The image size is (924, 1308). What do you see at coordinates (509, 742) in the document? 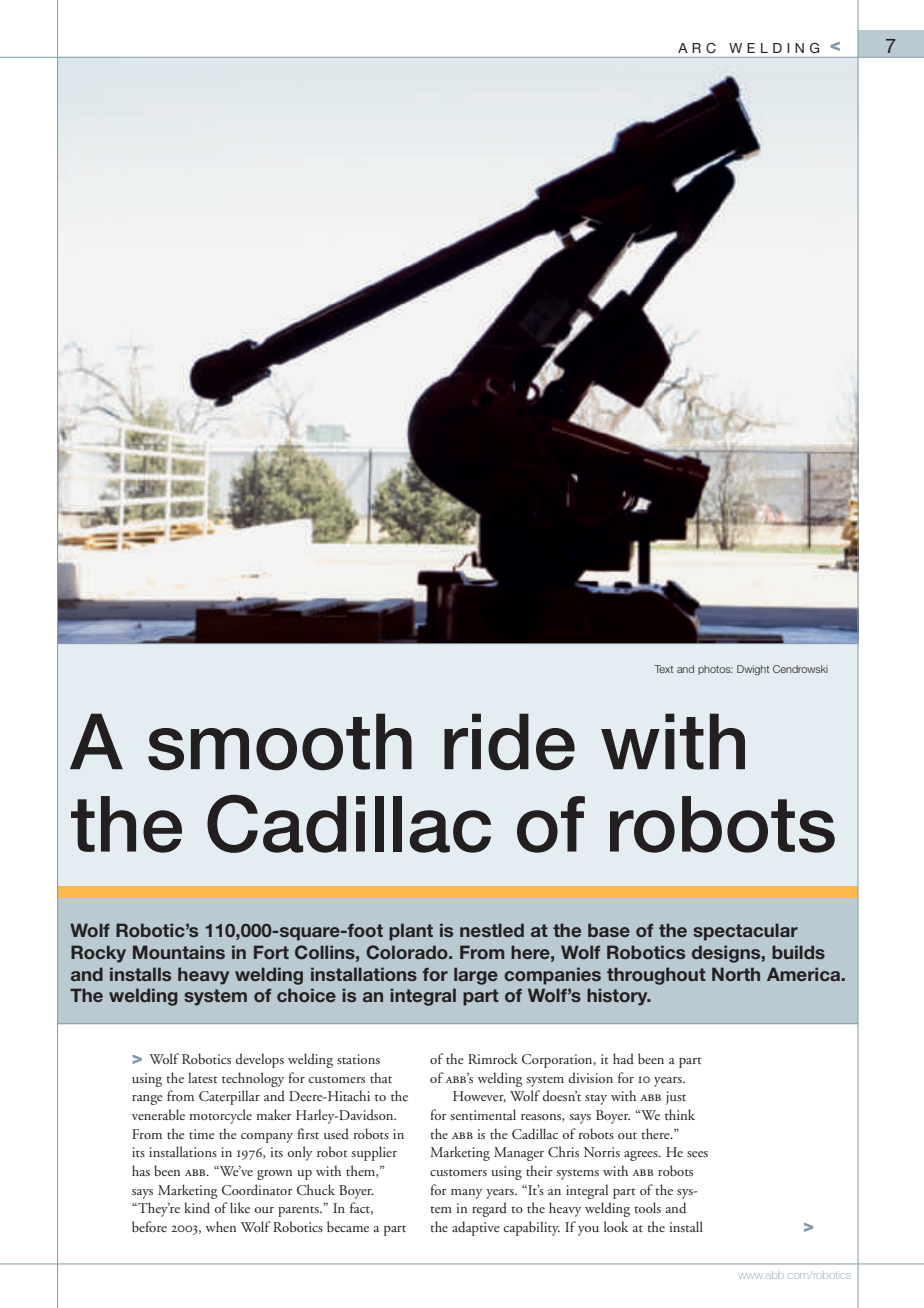
I see `ride` at bounding box center [509, 742].
